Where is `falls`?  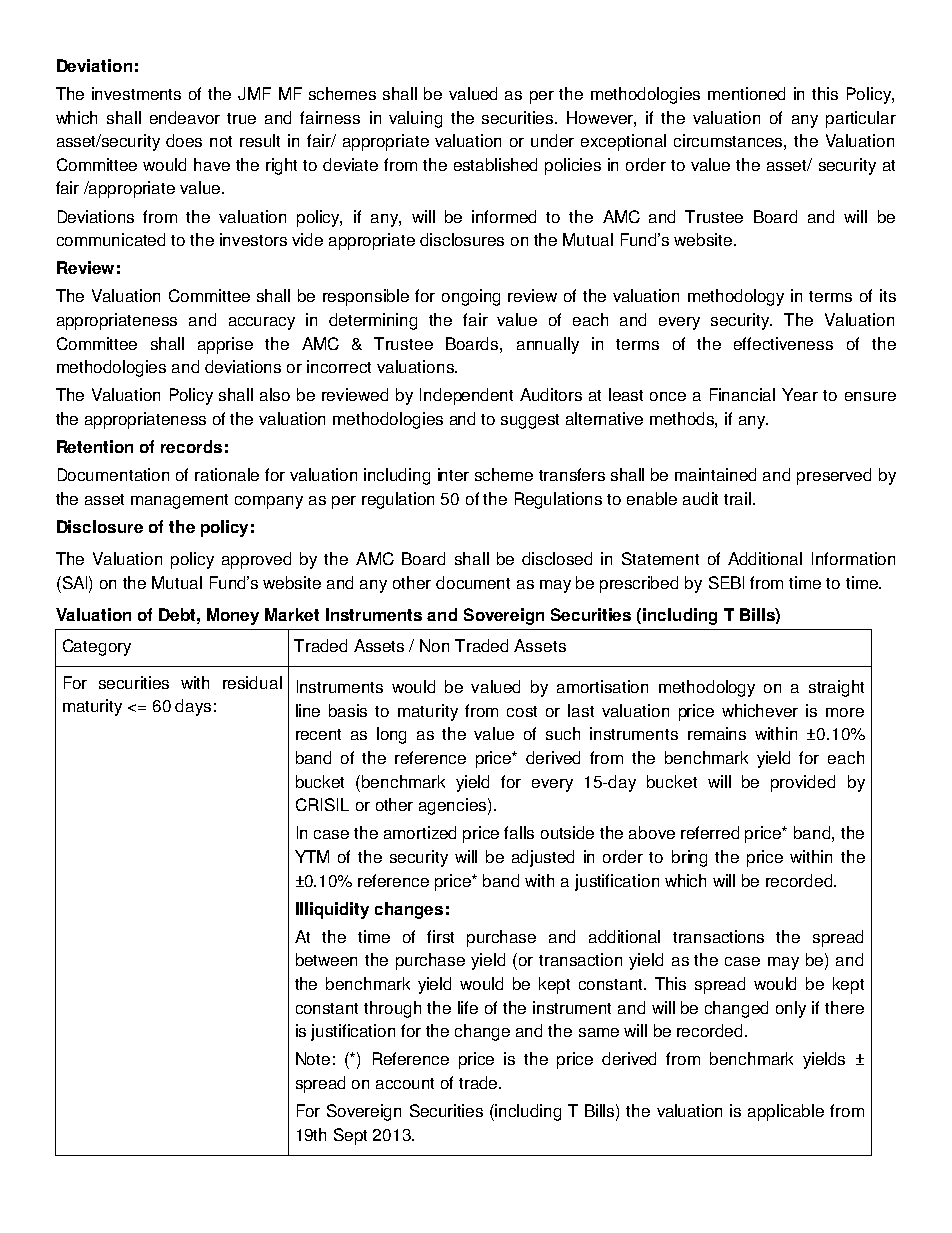 falls is located at coordinates (519, 832).
